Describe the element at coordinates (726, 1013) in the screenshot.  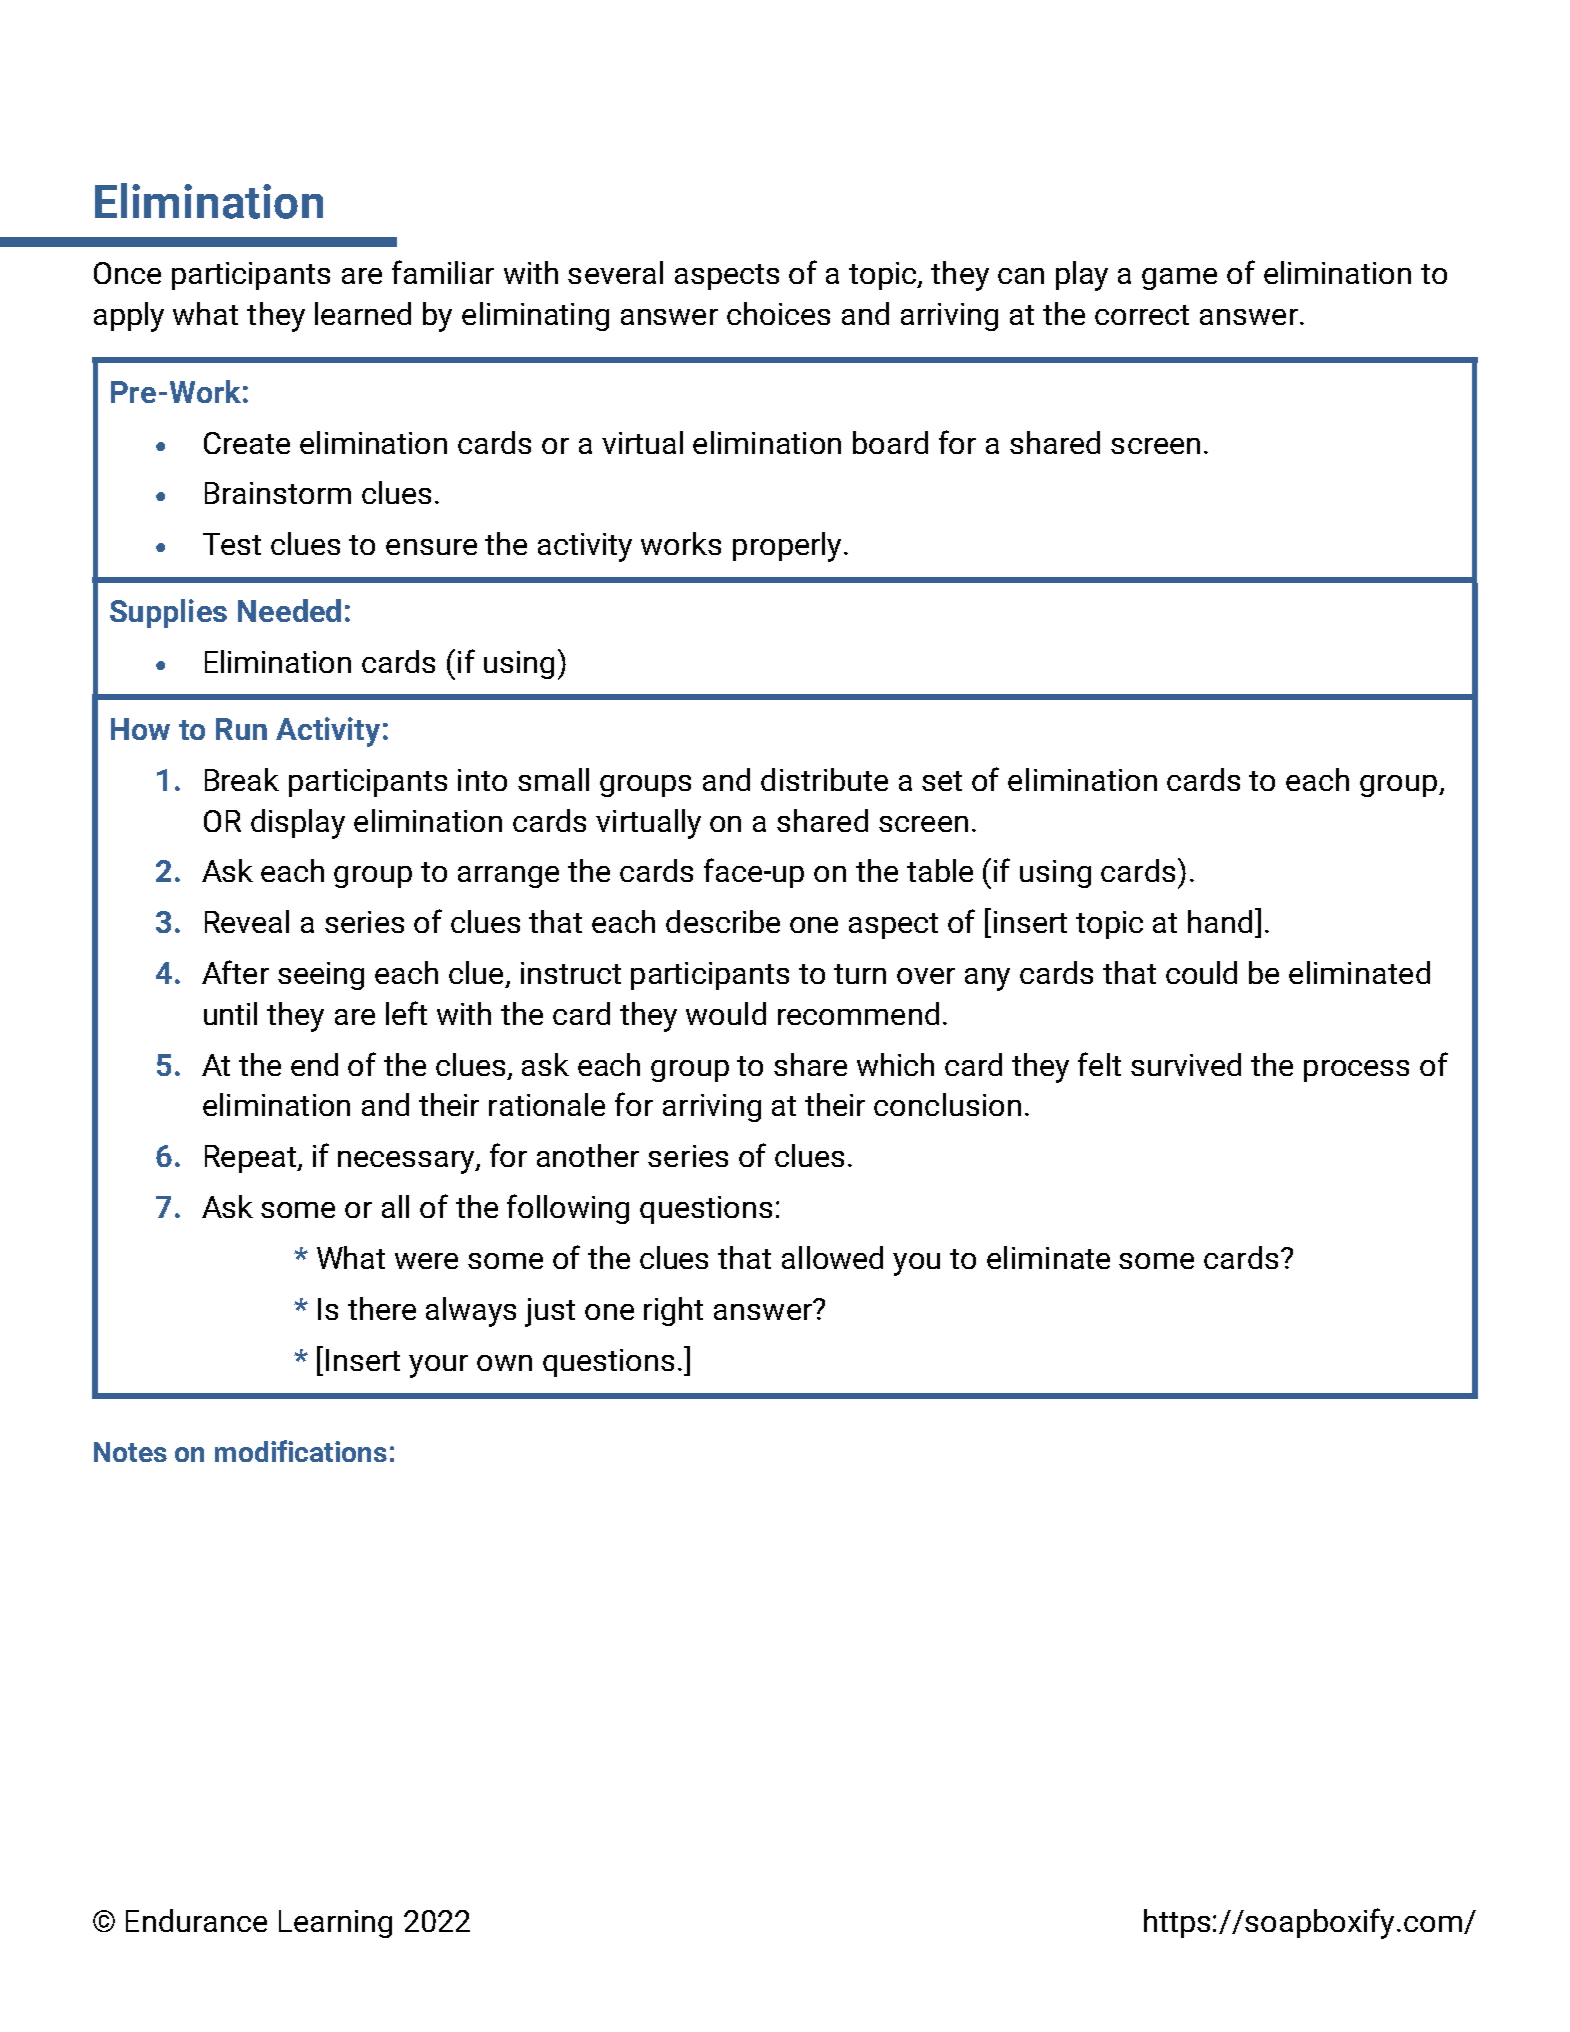
I see `would` at that location.
